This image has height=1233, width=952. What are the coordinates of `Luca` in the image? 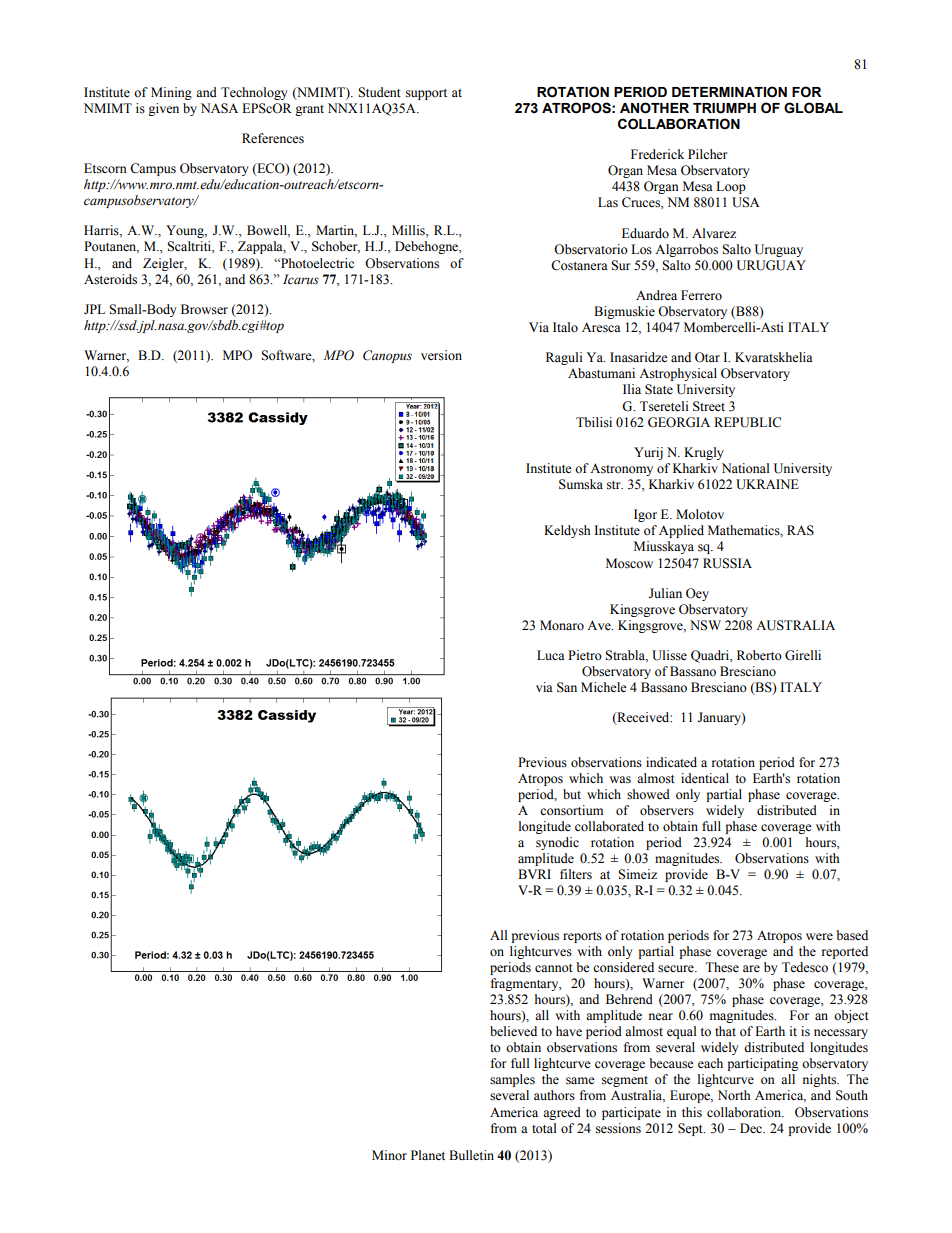 It's located at (551, 655).
